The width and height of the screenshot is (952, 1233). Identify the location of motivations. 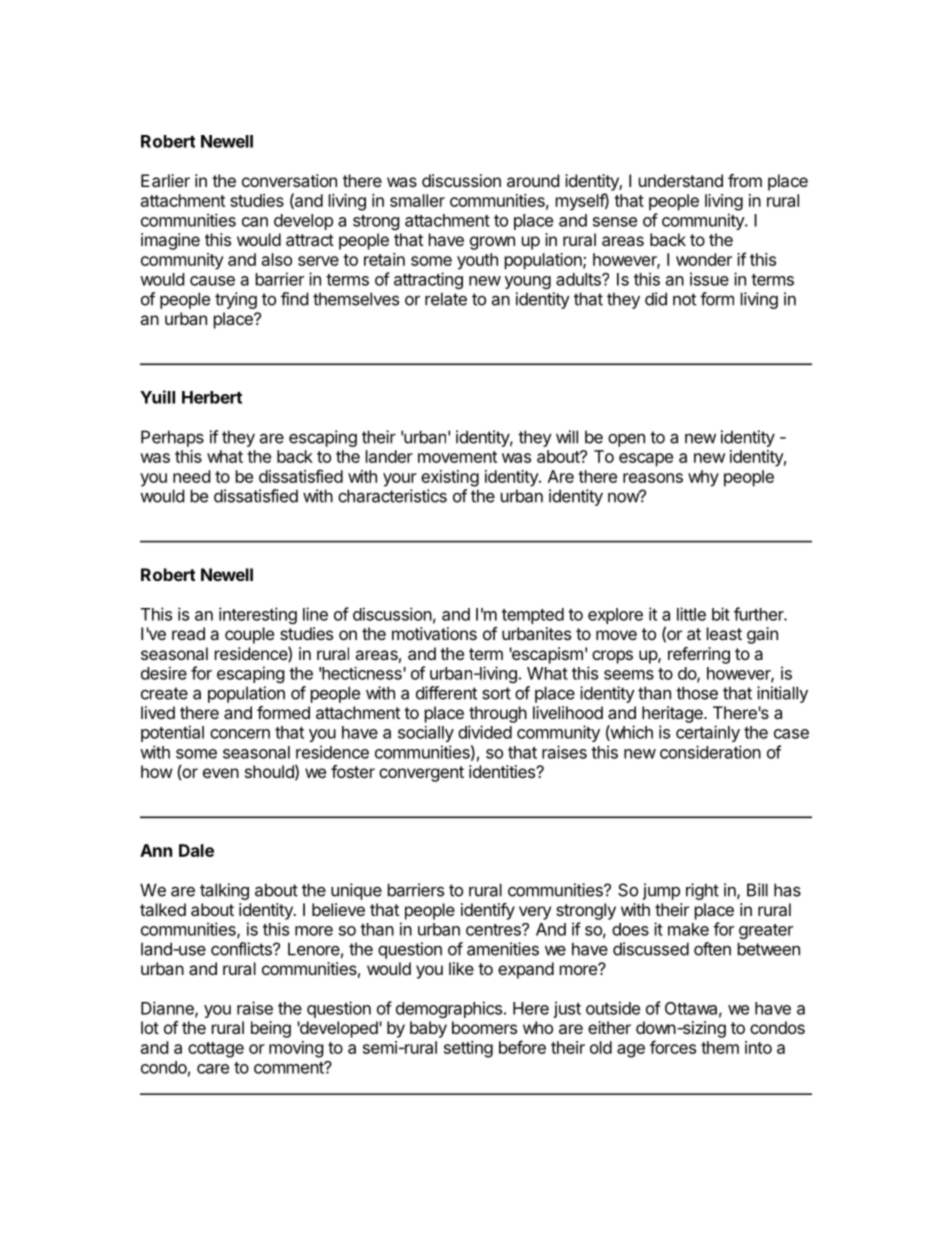
(434, 633).
